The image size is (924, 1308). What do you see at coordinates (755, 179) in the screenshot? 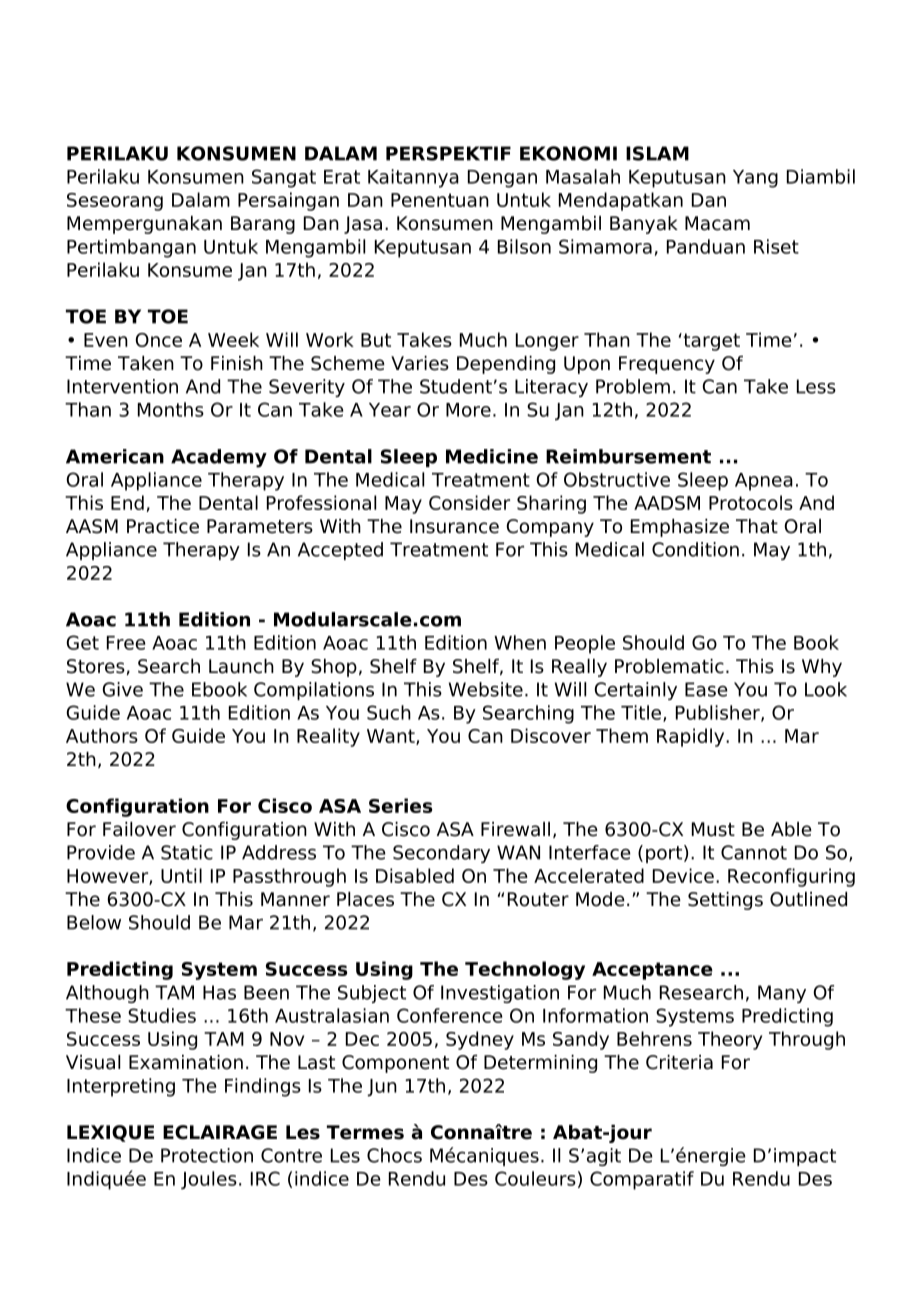
I see `Yang` at bounding box center [755, 179].
